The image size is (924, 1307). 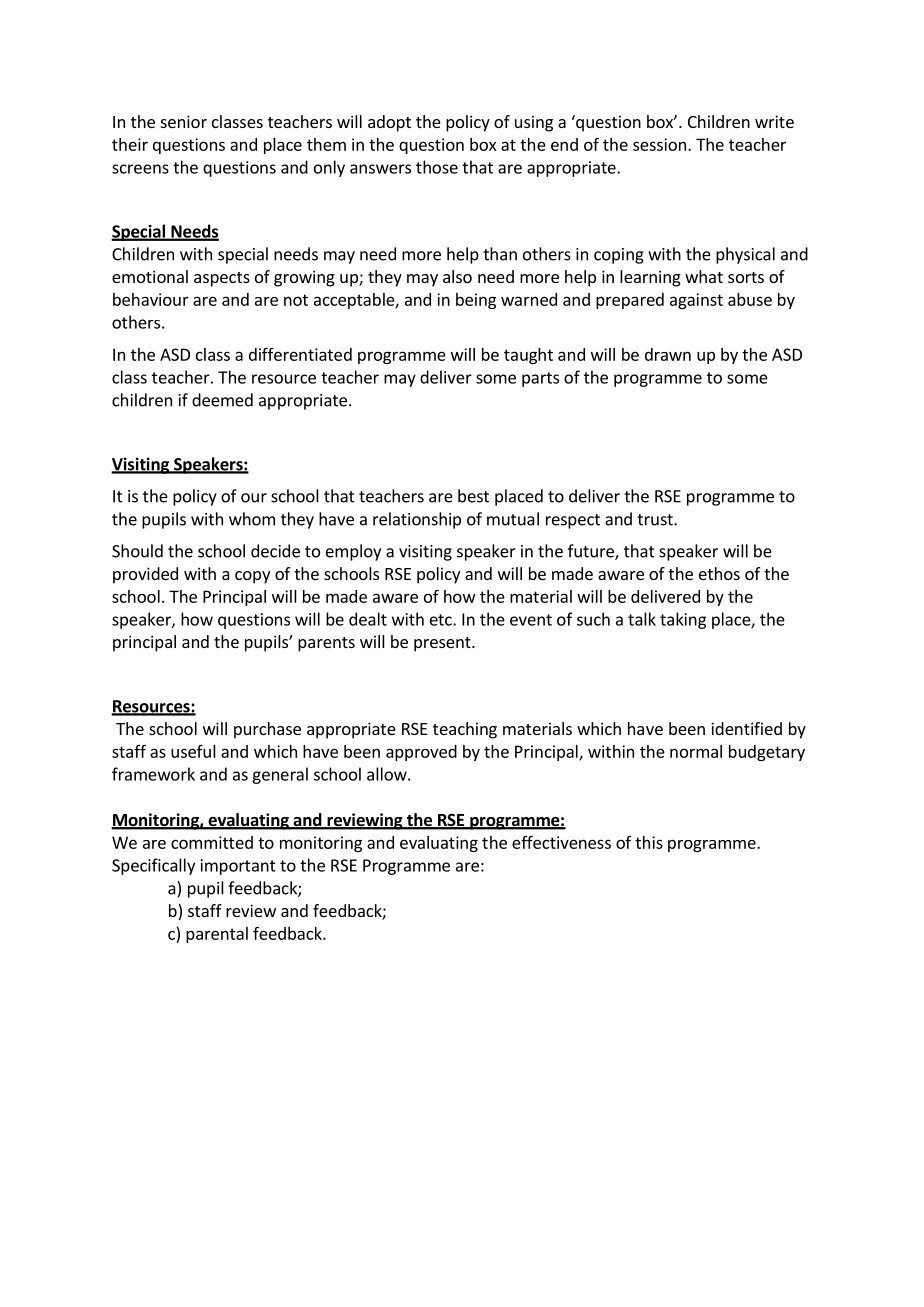 What do you see at coordinates (184, 121) in the screenshot?
I see `senior` at bounding box center [184, 121].
